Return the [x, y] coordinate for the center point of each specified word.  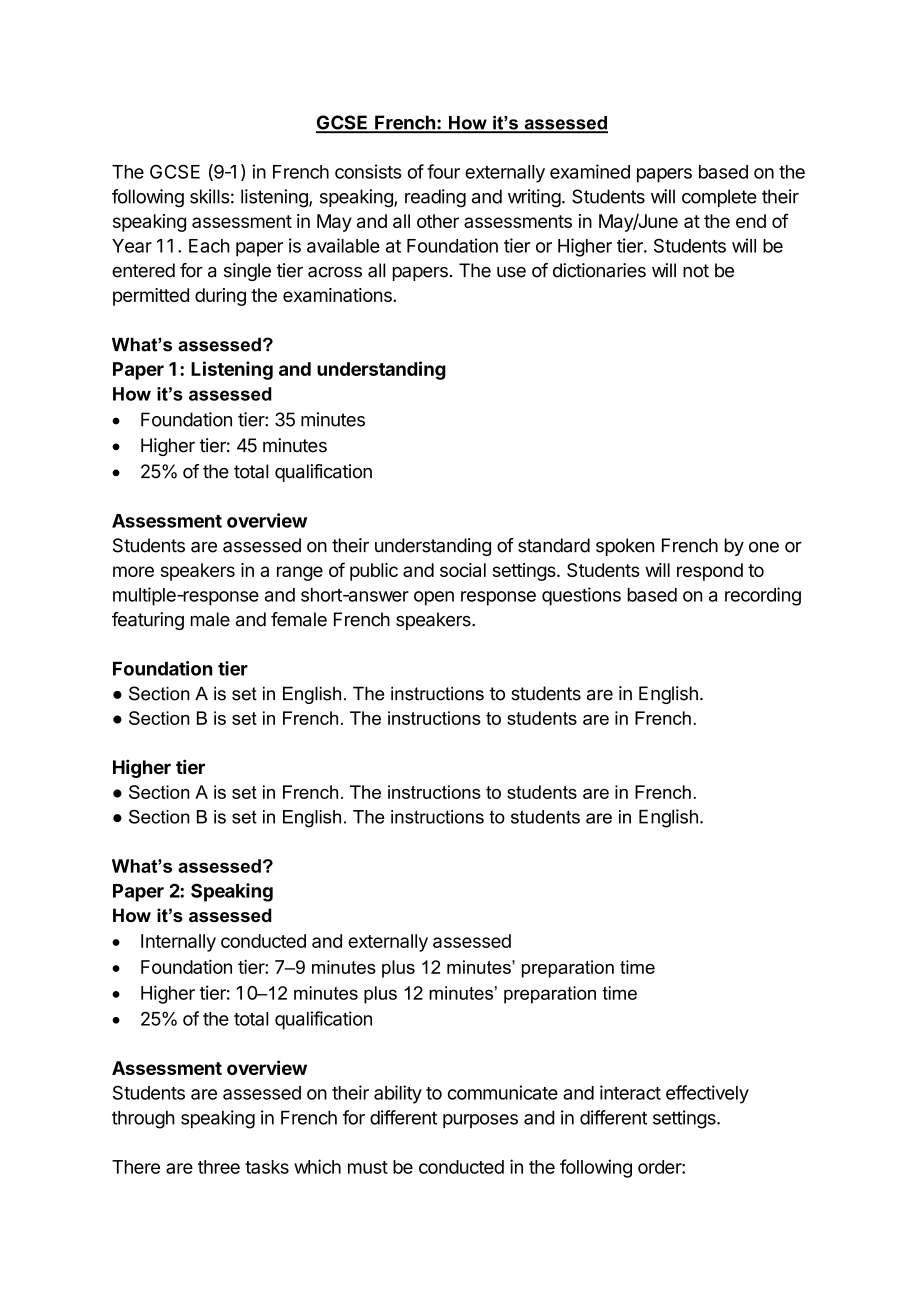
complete [719, 198]
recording [763, 596]
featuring [148, 621]
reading [435, 198]
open [434, 598]
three [219, 1167]
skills [210, 196]
